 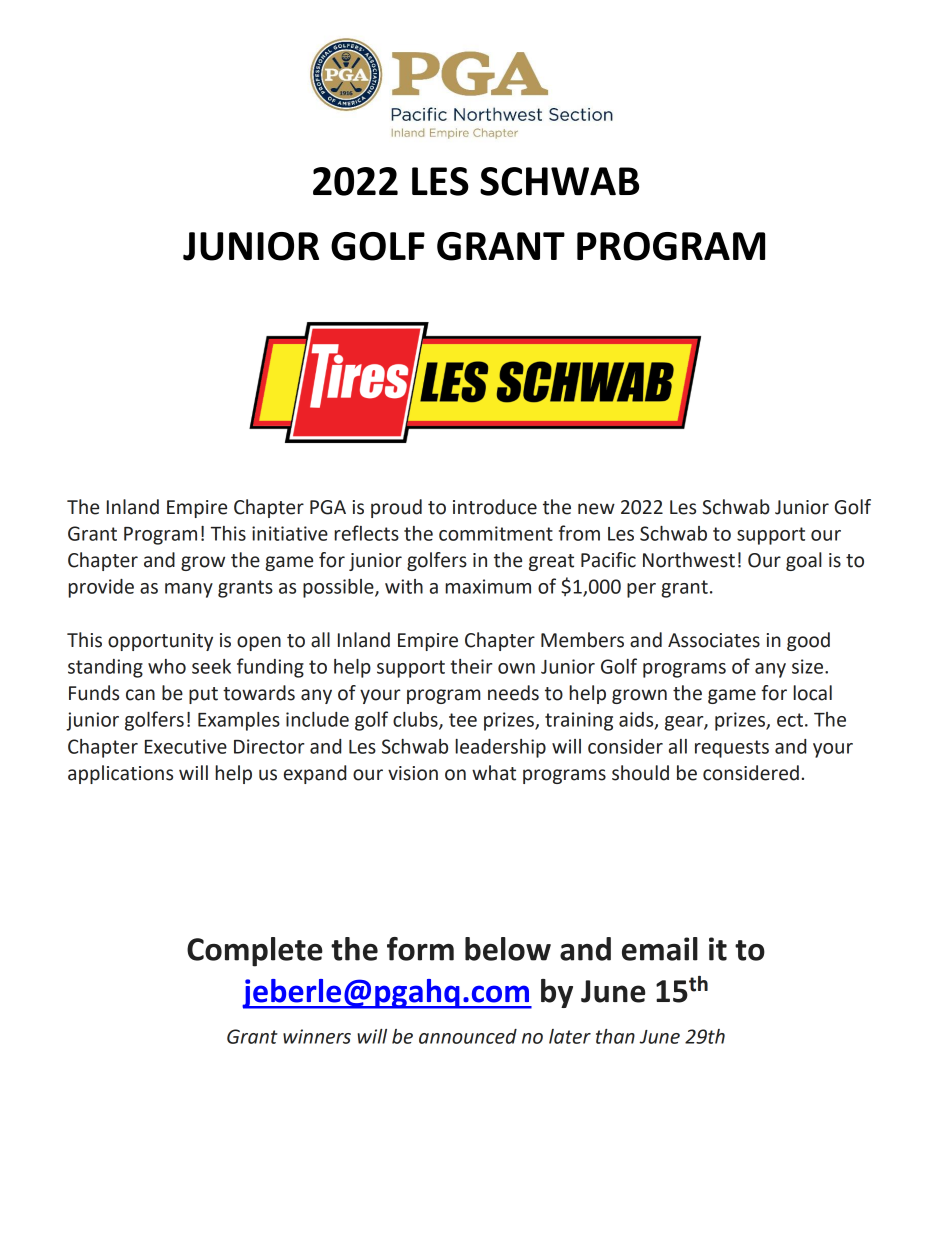 What do you see at coordinates (120, 774) in the screenshot?
I see `applications` at bounding box center [120, 774].
